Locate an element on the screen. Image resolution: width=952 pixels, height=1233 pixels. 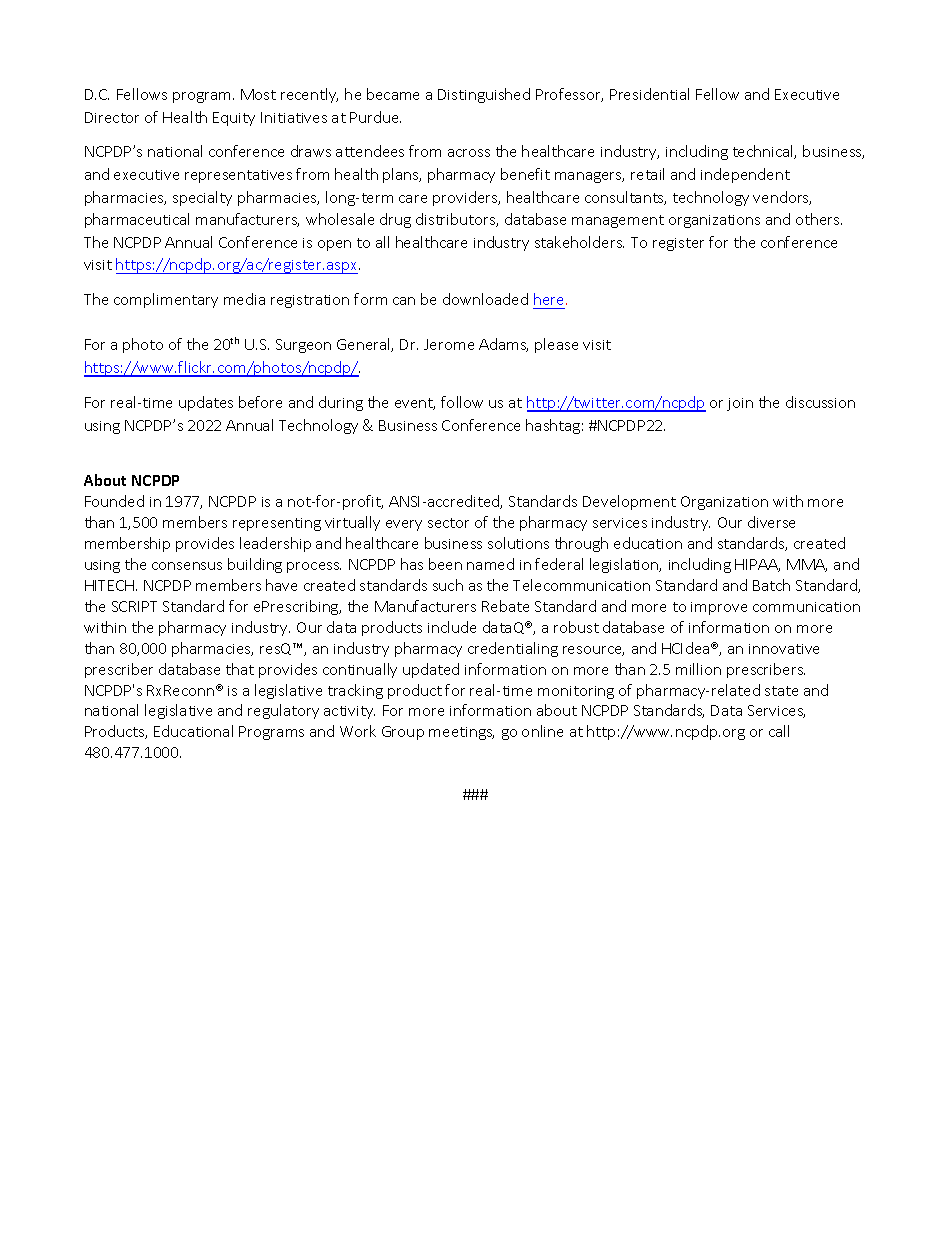
Founded is located at coordinates (114, 501).
